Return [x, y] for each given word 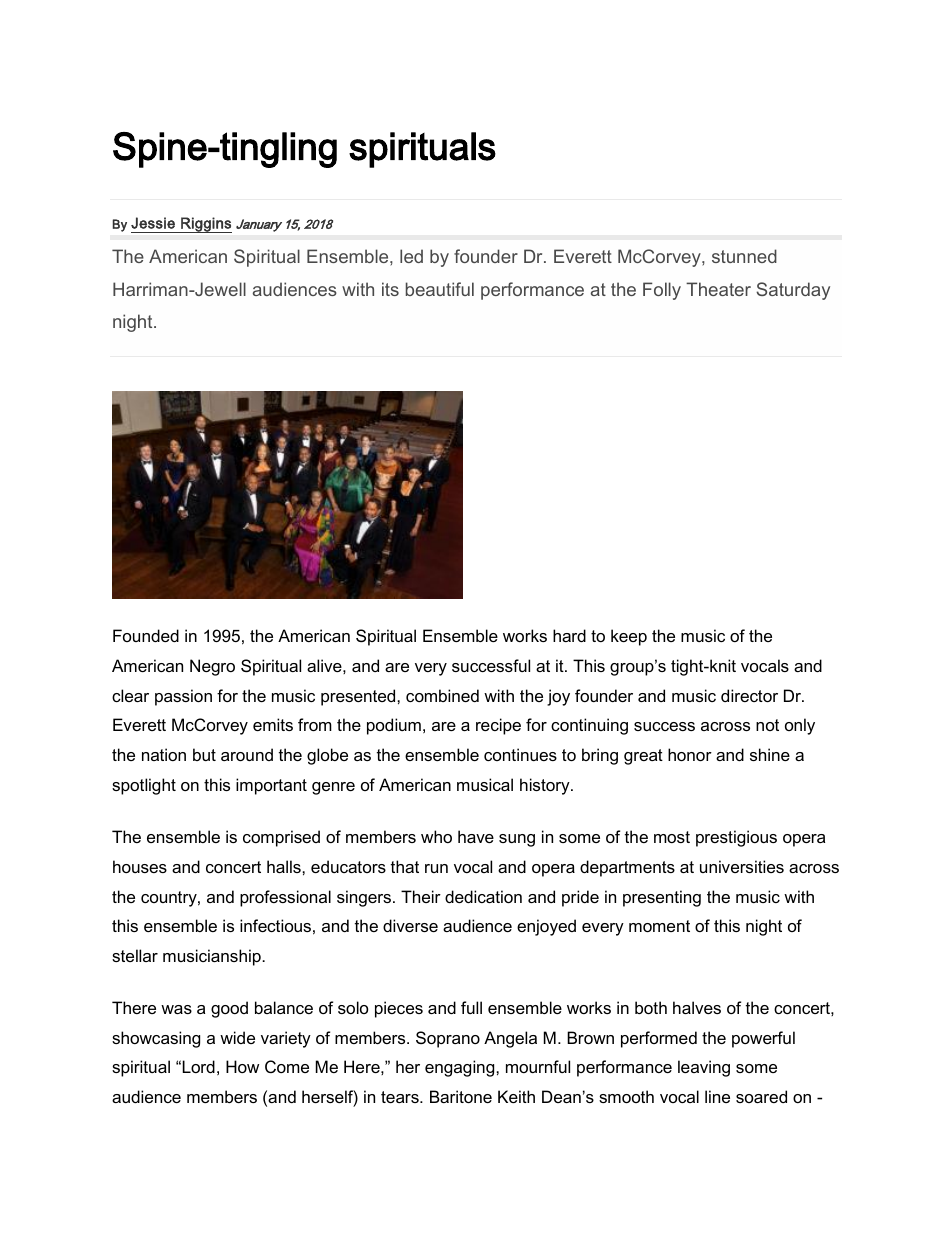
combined [442, 695]
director [749, 695]
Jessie [153, 223]
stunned [744, 256]
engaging [461, 1068]
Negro [212, 667]
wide [237, 1037]
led [411, 256]
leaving [704, 1068]
